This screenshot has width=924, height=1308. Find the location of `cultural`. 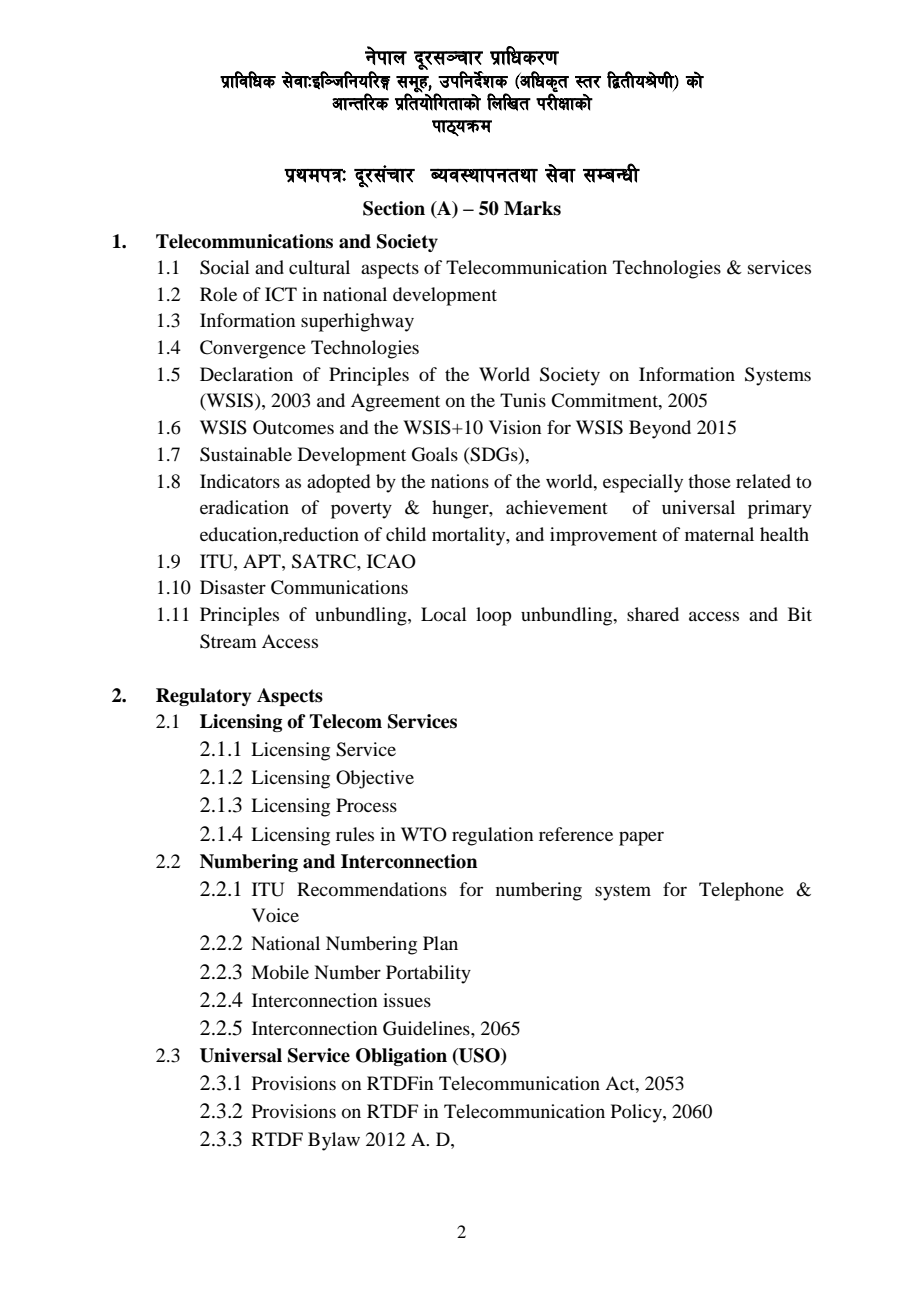

cultural is located at coordinates (319, 267).
